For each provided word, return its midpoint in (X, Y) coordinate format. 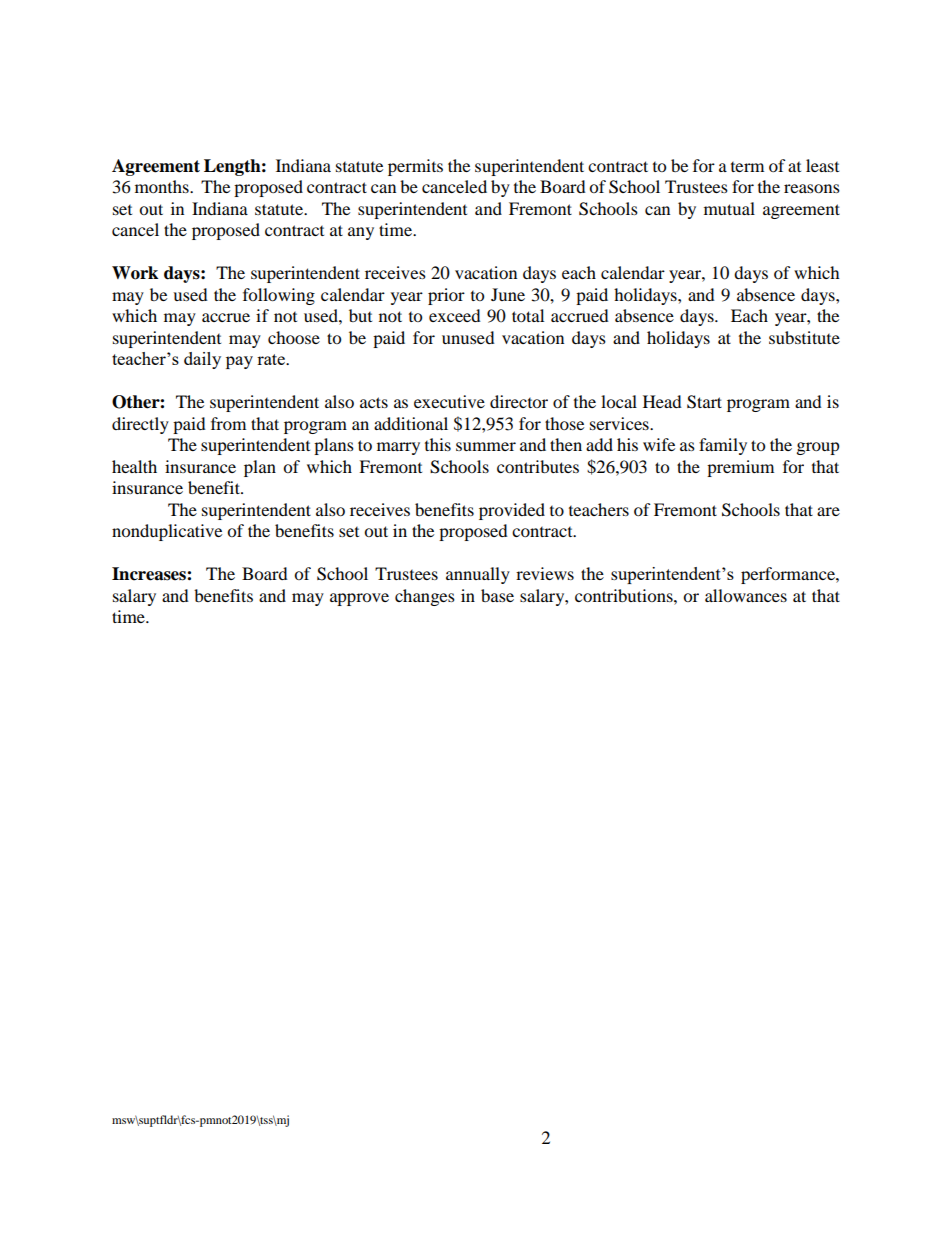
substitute (804, 337)
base (497, 595)
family (723, 446)
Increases (150, 574)
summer (486, 446)
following (279, 296)
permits (415, 167)
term (747, 167)
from (228, 423)
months (163, 186)
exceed (455, 315)
